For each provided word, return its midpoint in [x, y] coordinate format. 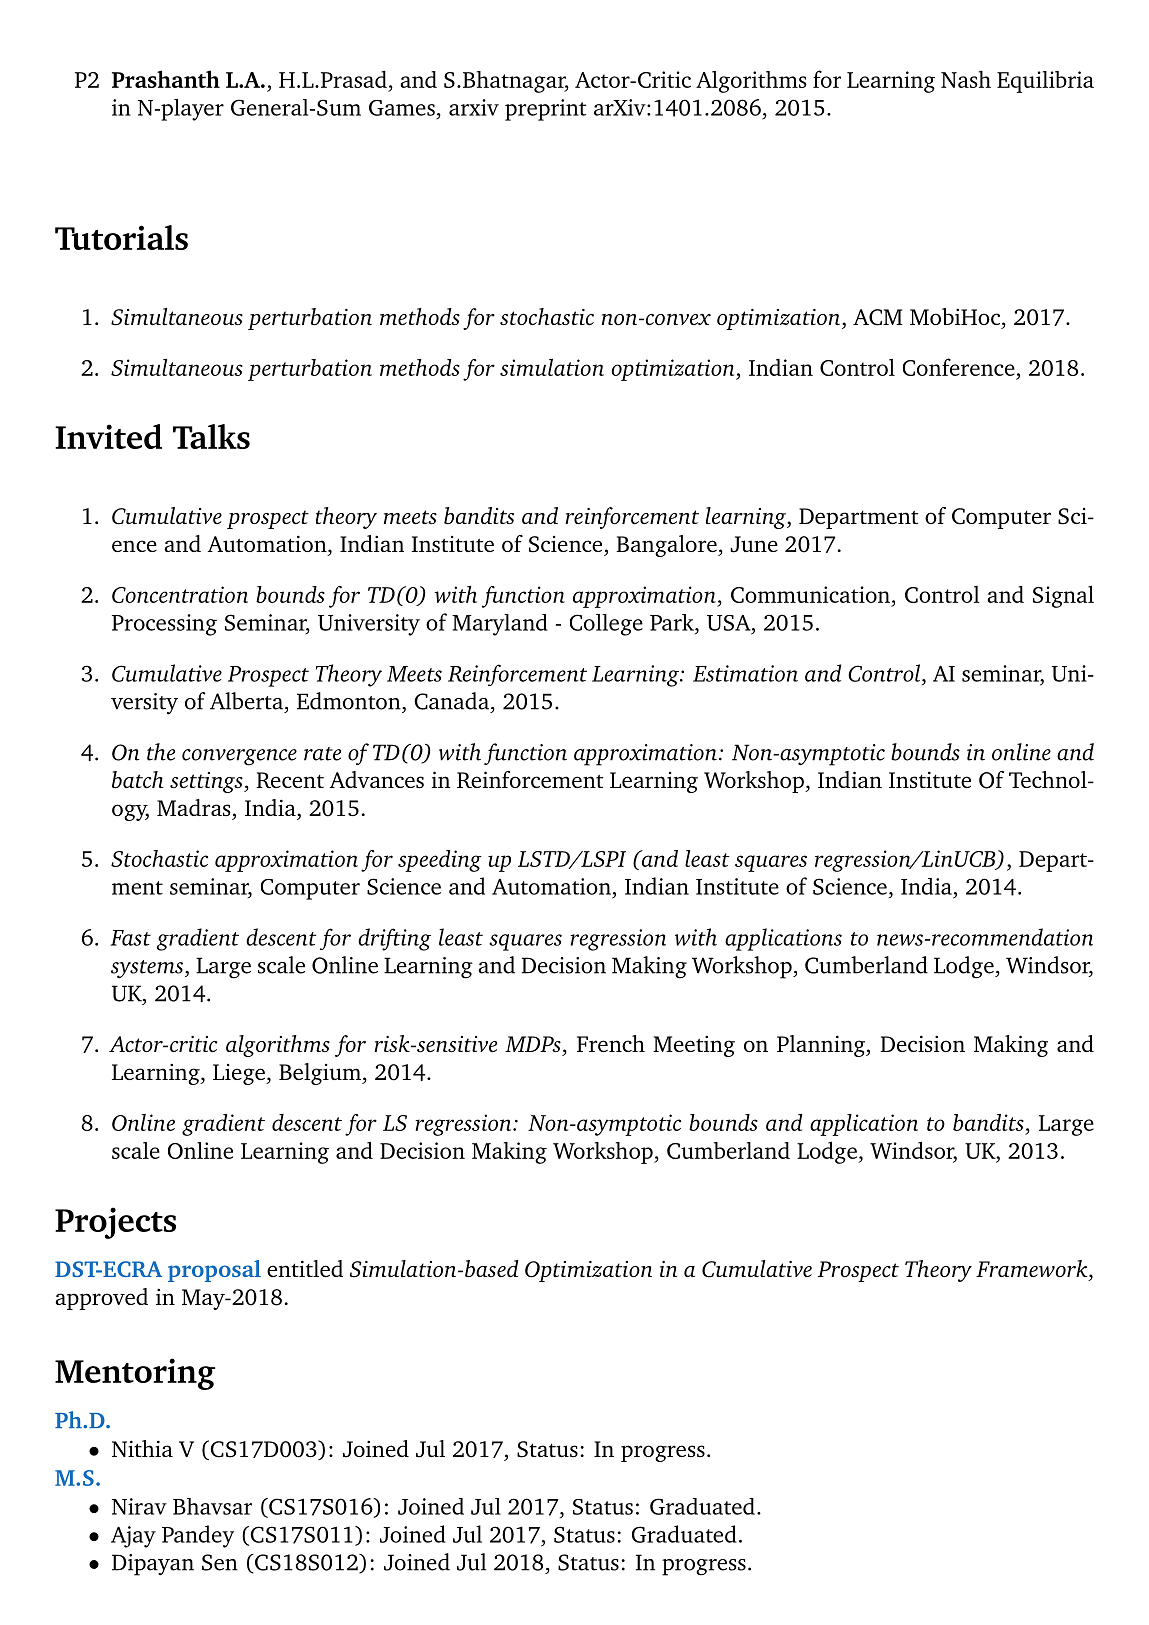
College [606, 625]
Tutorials [121, 237]
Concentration [180, 594]
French [611, 1043]
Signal [1063, 596]
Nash [966, 79]
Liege [240, 1074]
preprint [545, 110]
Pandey [198, 1536]
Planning [822, 1046]
